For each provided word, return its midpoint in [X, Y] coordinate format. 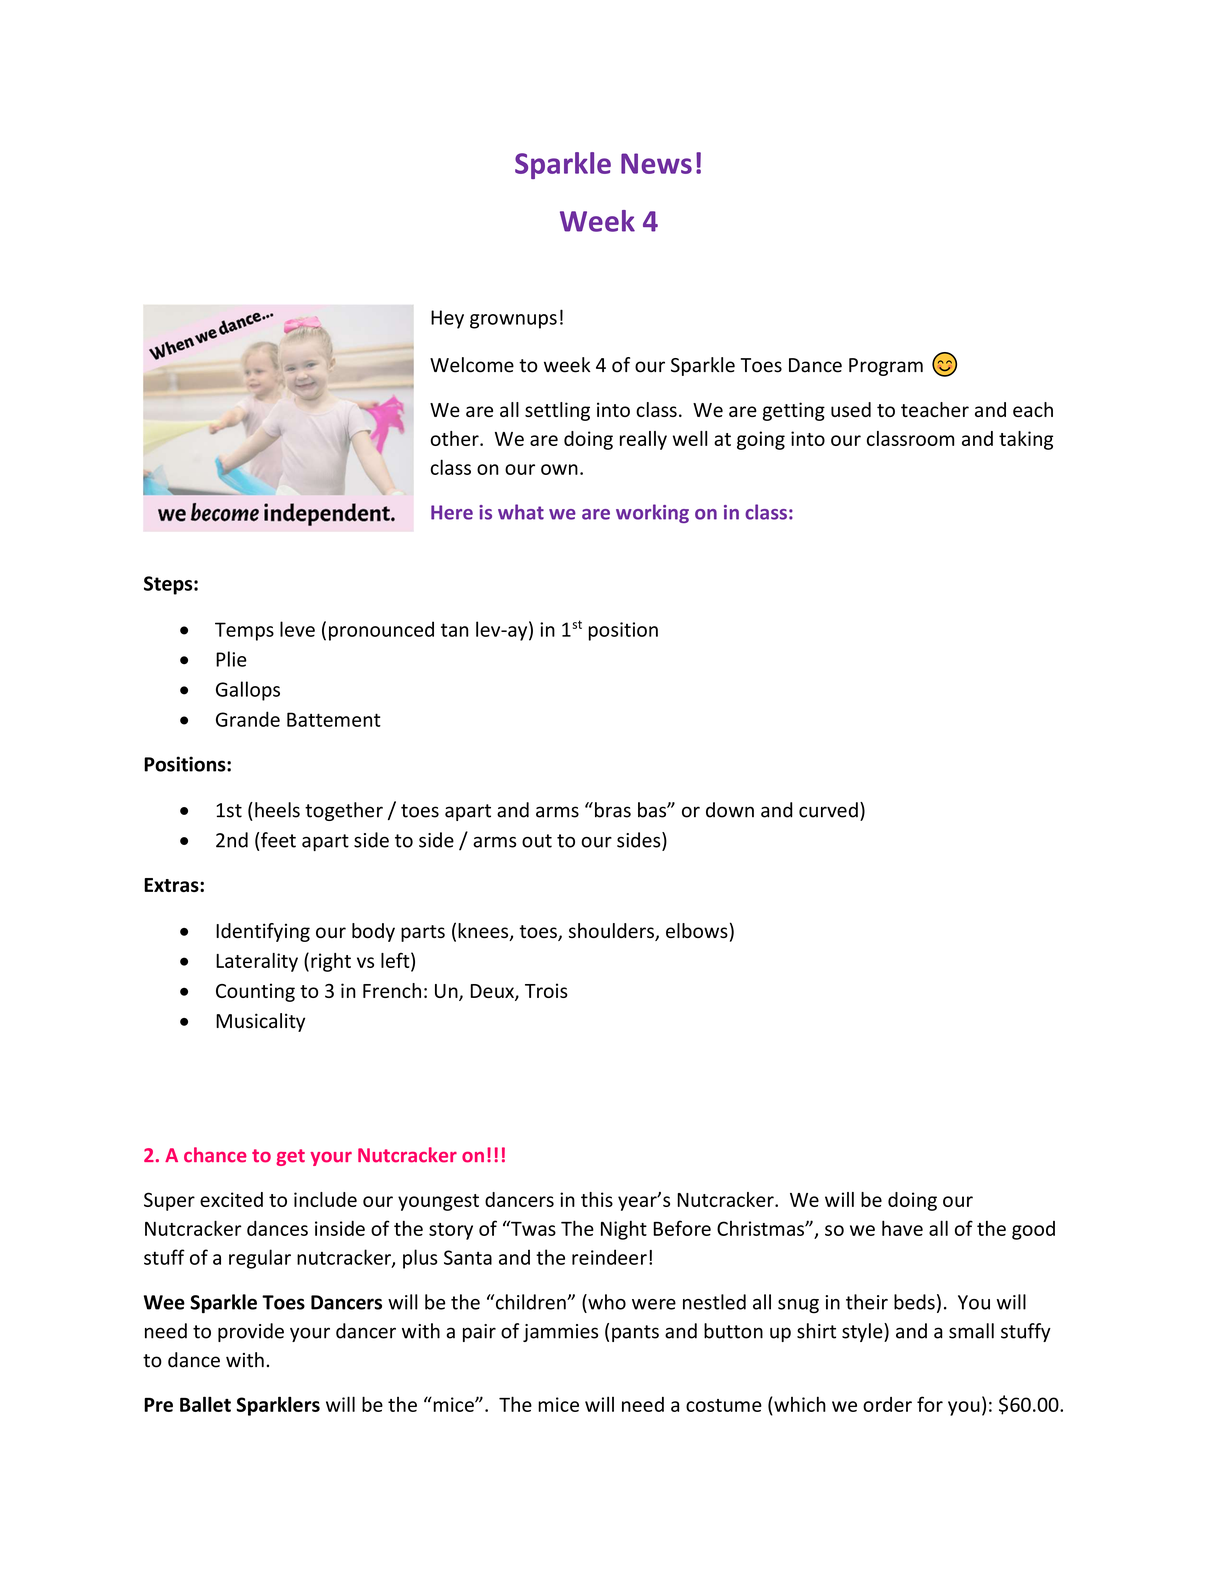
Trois [546, 990]
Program [886, 367]
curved [828, 810]
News [656, 163]
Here [452, 512]
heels [277, 810]
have [902, 1228]
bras [613, 810]
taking [1026, 440]
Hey [447, 319]
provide [251, 1332]
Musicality [260, 1022]
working [652, 513]
